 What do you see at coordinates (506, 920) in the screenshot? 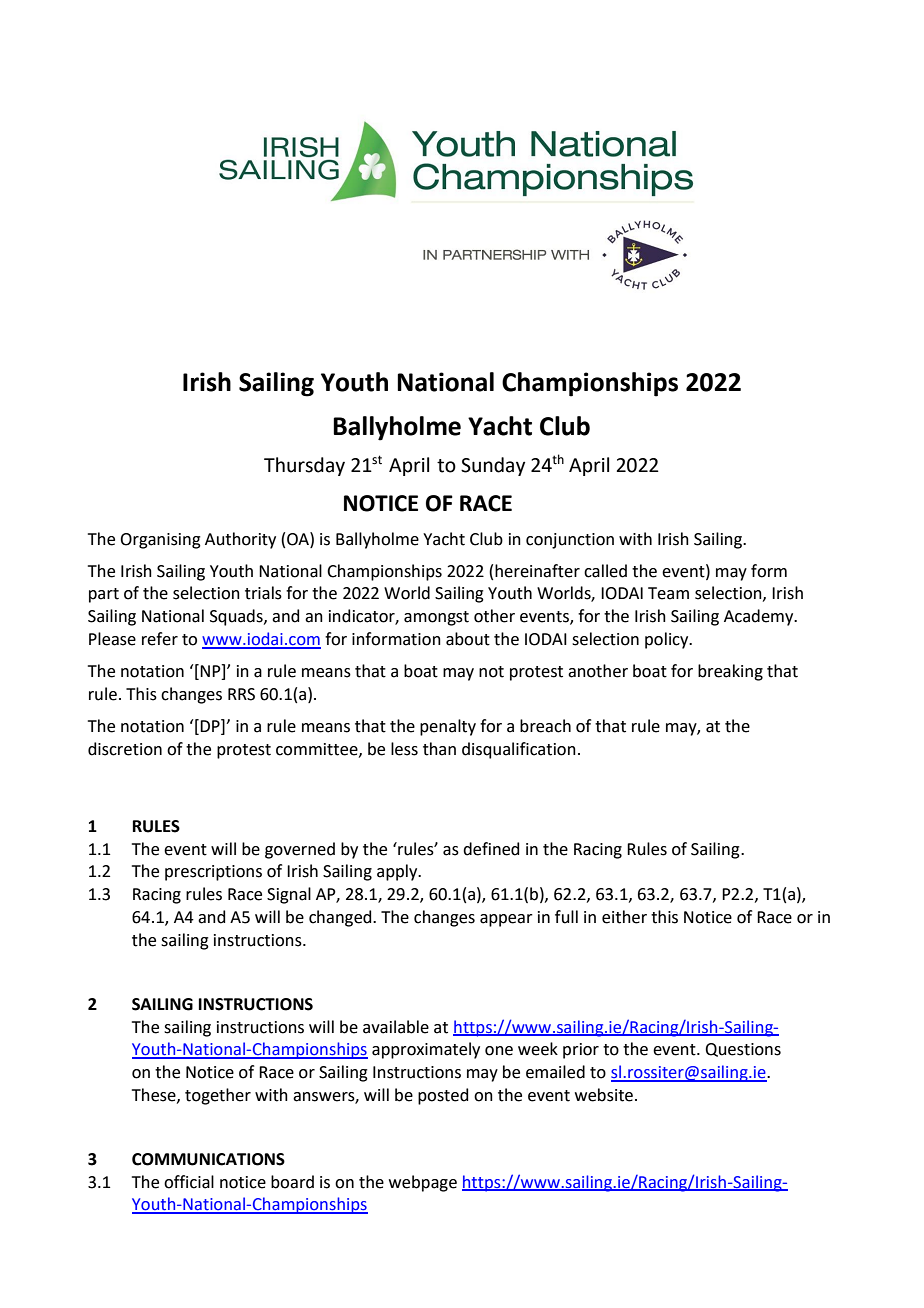
I see `appear` at bounding box center [506, 920].
